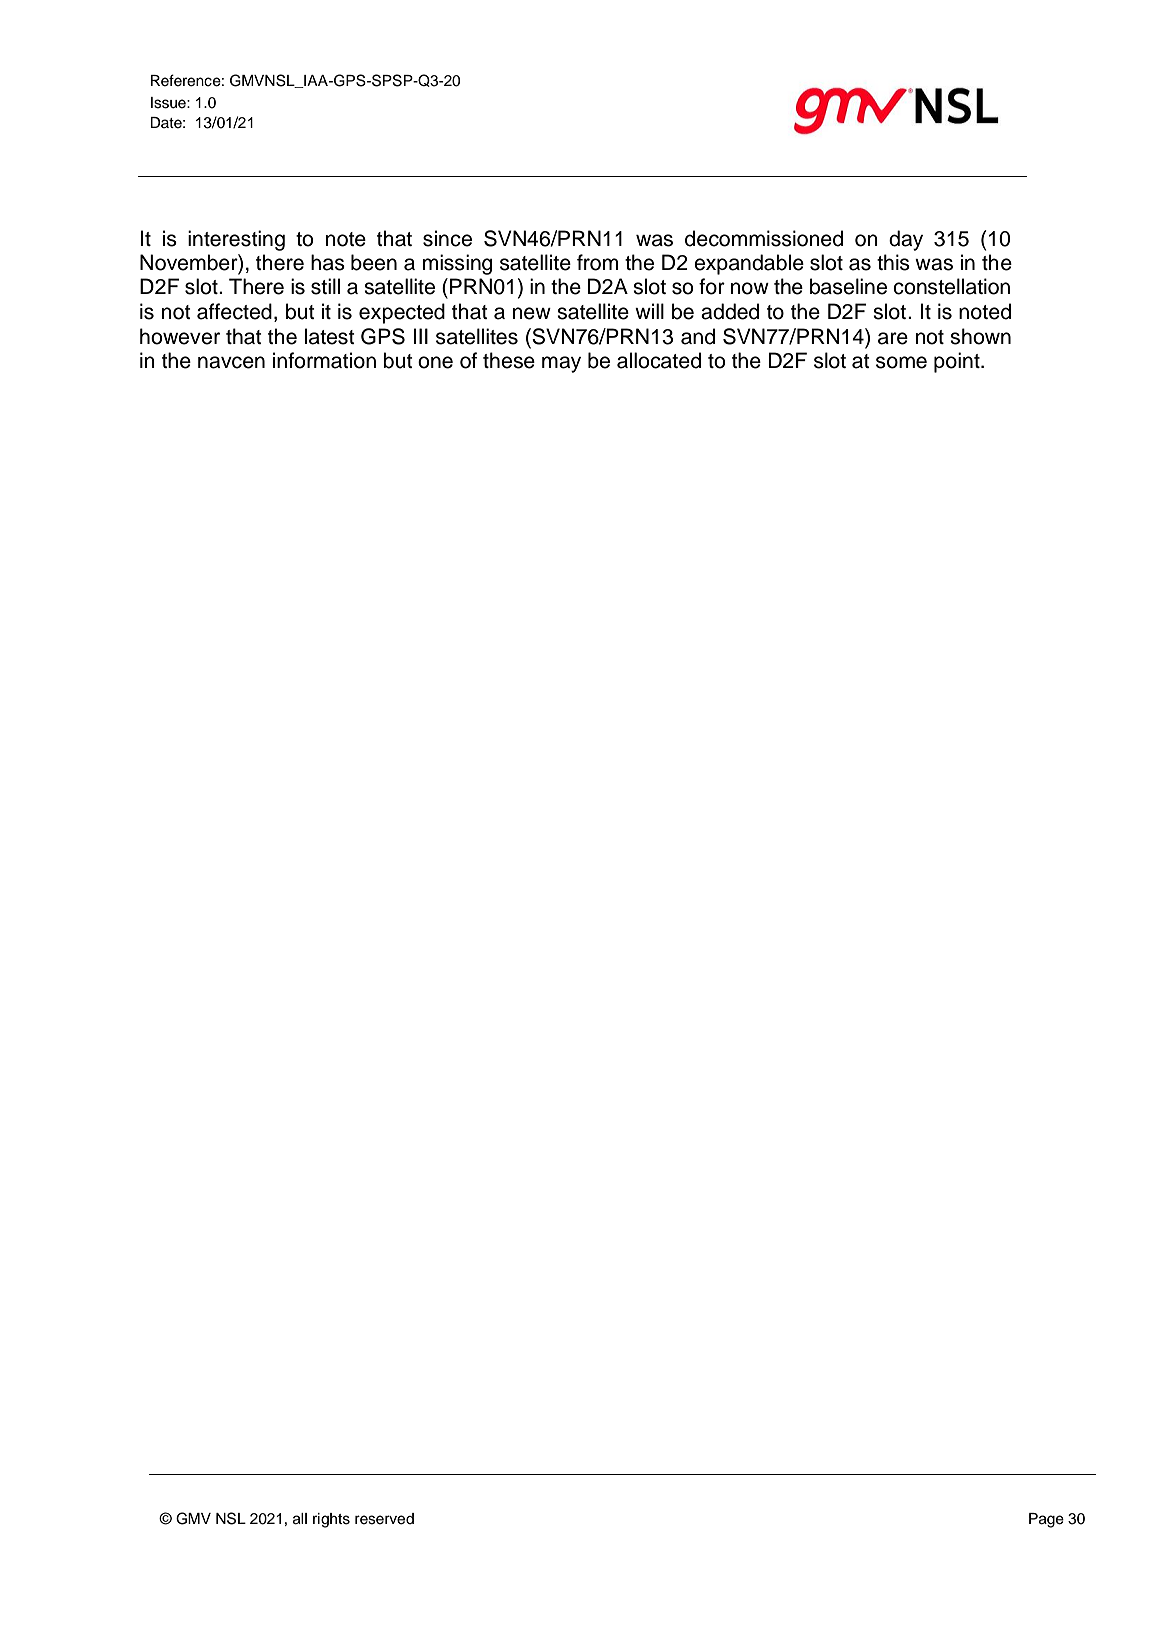 This page has width=1151, height=1628. I want to click on still, so click(325, 286).
